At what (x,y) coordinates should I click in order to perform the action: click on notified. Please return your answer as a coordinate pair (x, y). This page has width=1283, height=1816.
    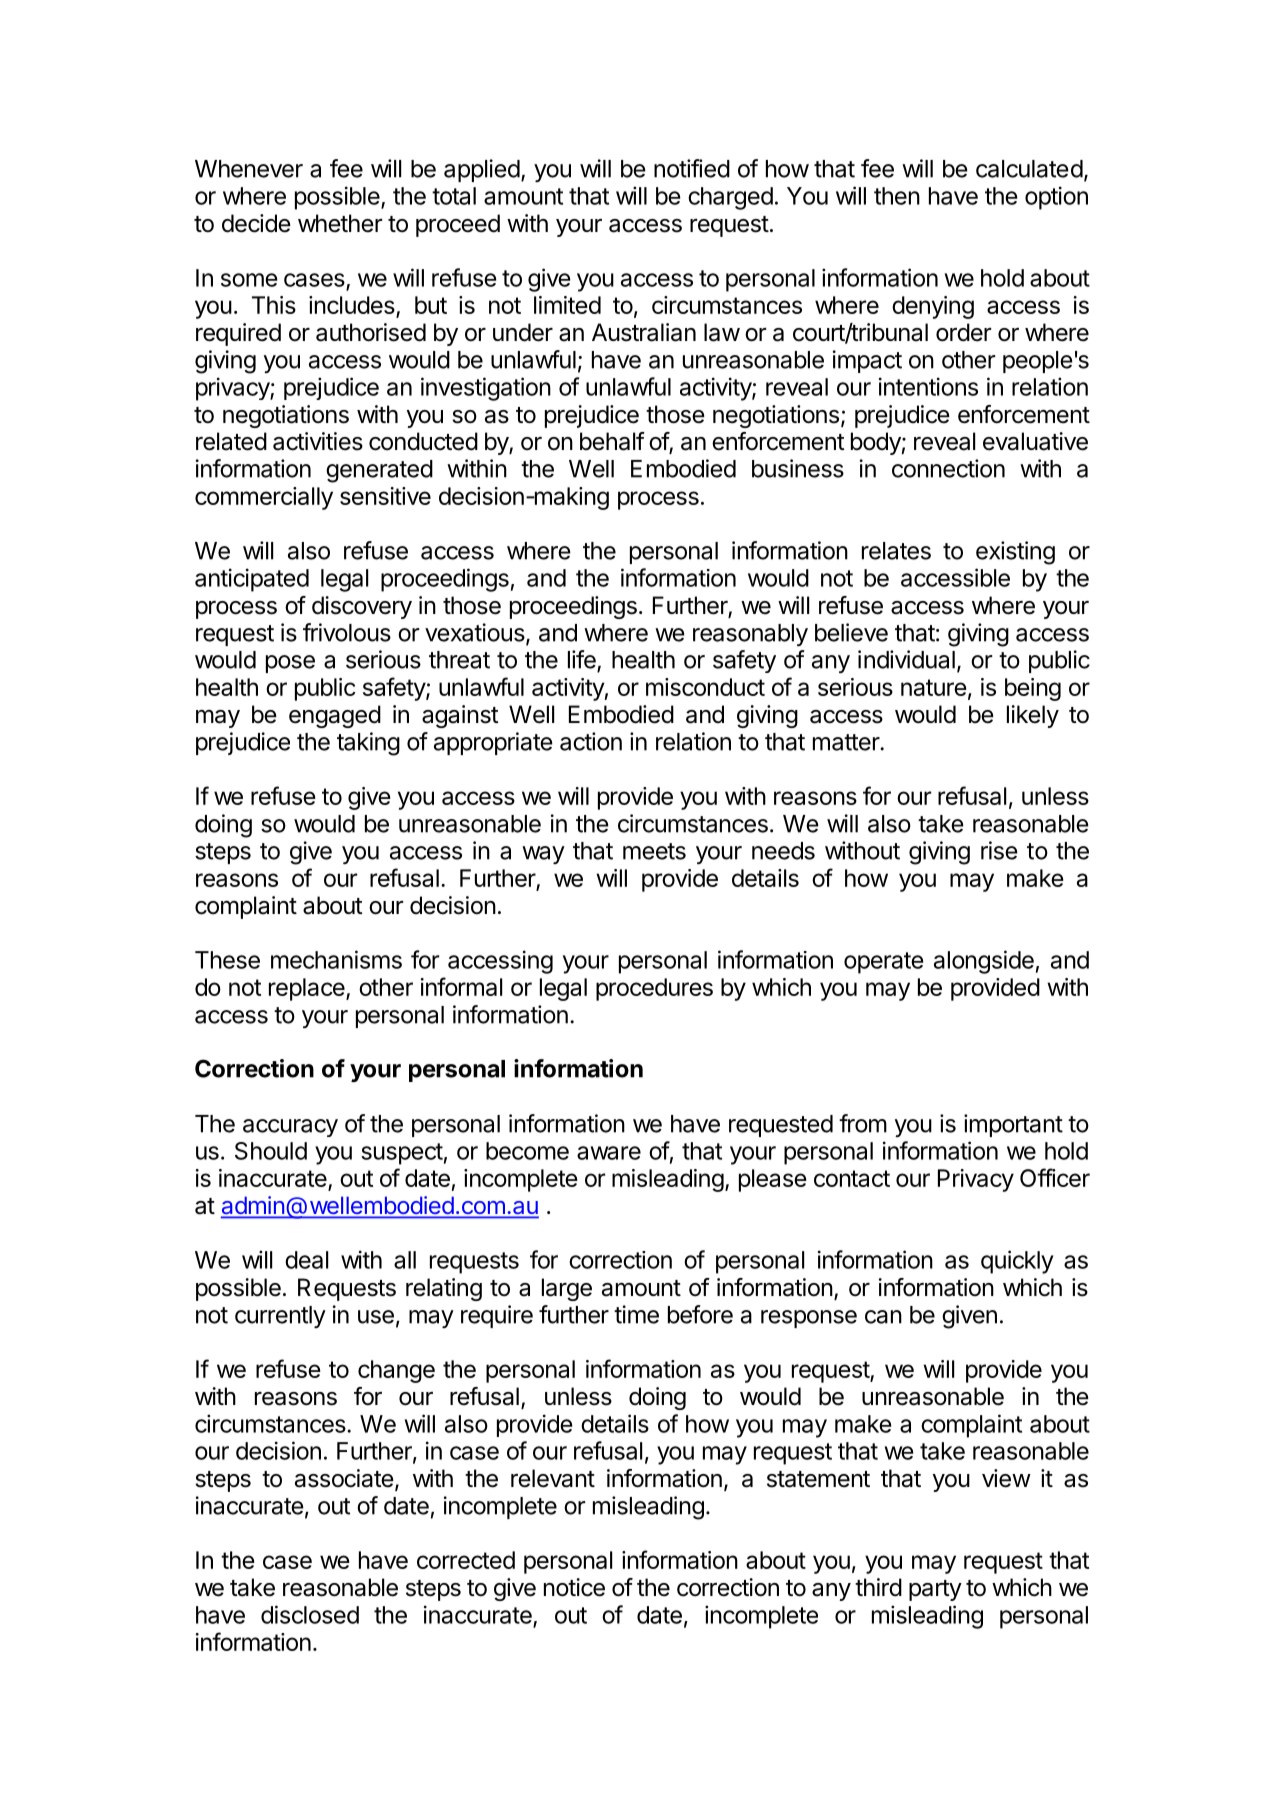
    Looking at the image, I should click on (692, 168).
